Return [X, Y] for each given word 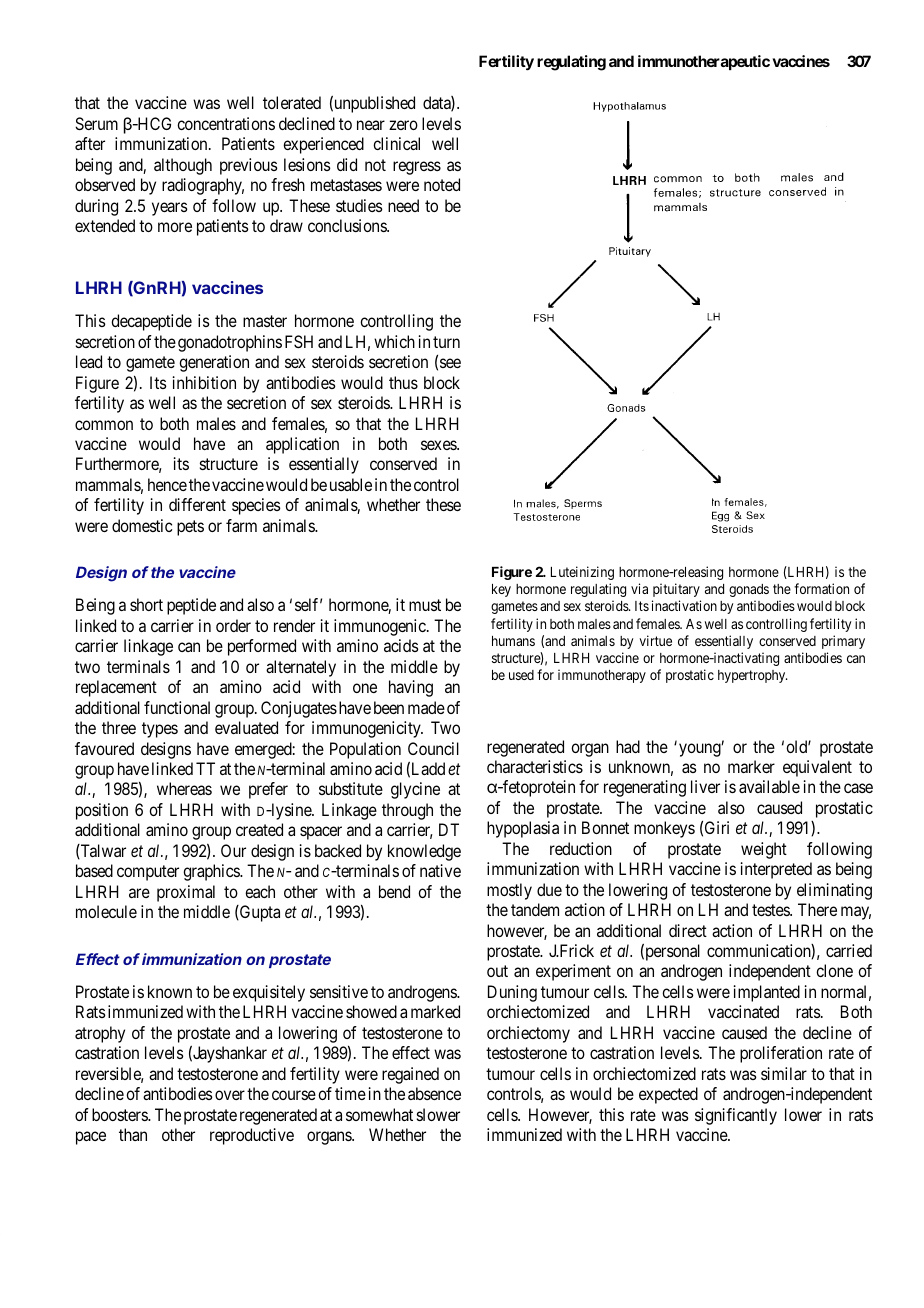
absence [434, 1093]
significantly [736, 1116]
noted [442, 184]
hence [167, 484]
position [102, 811]
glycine [415, 790]
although [183, 166]
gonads [749, 590]
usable [351, 484]
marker [751, 766]
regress [417, 168]
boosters [120, 1114]
